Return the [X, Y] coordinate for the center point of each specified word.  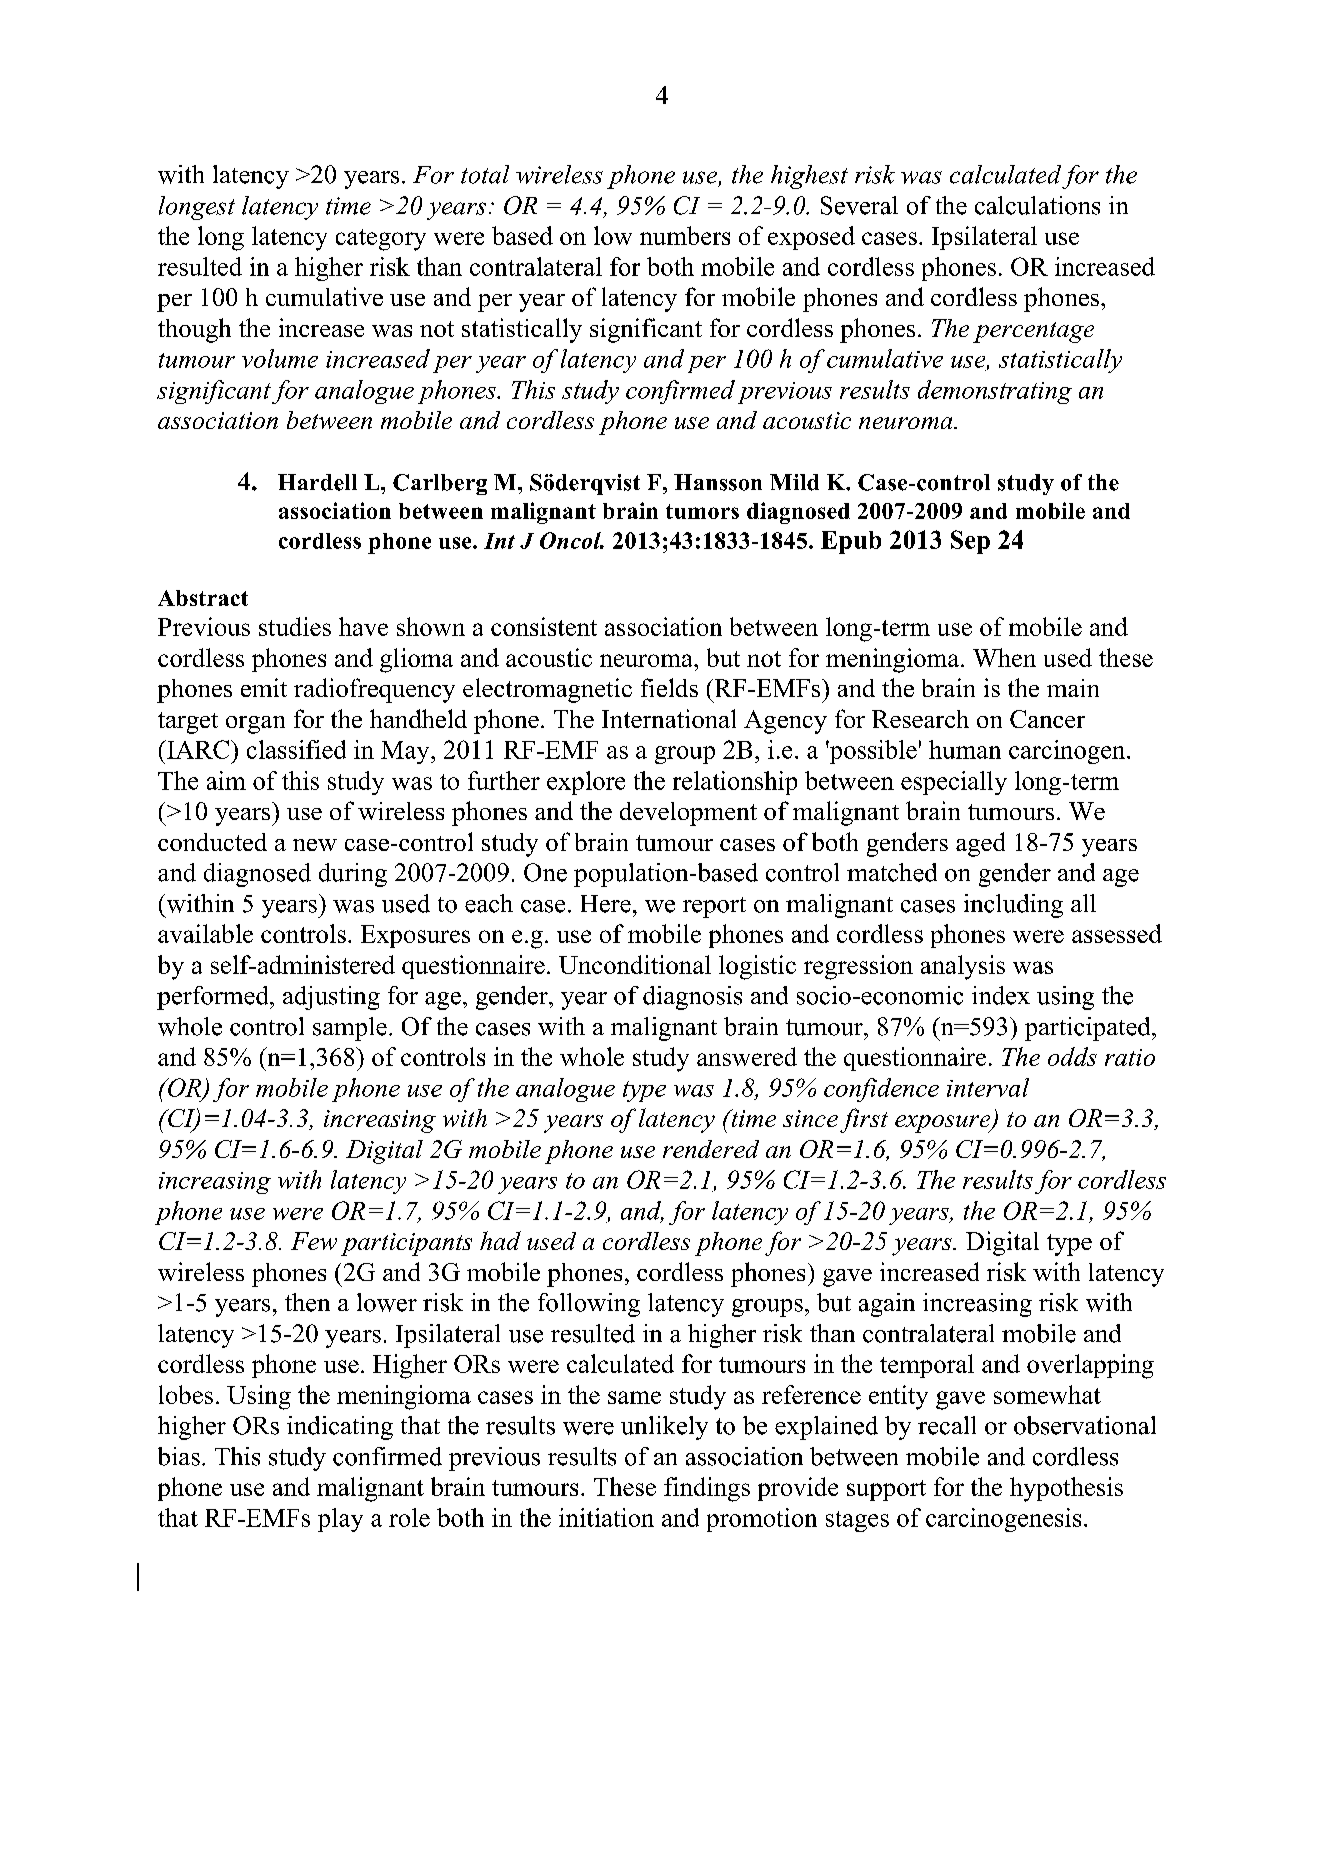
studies [295, 626]
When [1004, 657]
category [381, 240]
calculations [1037, 205]
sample [350, 1029]
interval [988, 1087]
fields [669, 687]
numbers [685, 235]
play [340, 1520]
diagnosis [692, 998]
